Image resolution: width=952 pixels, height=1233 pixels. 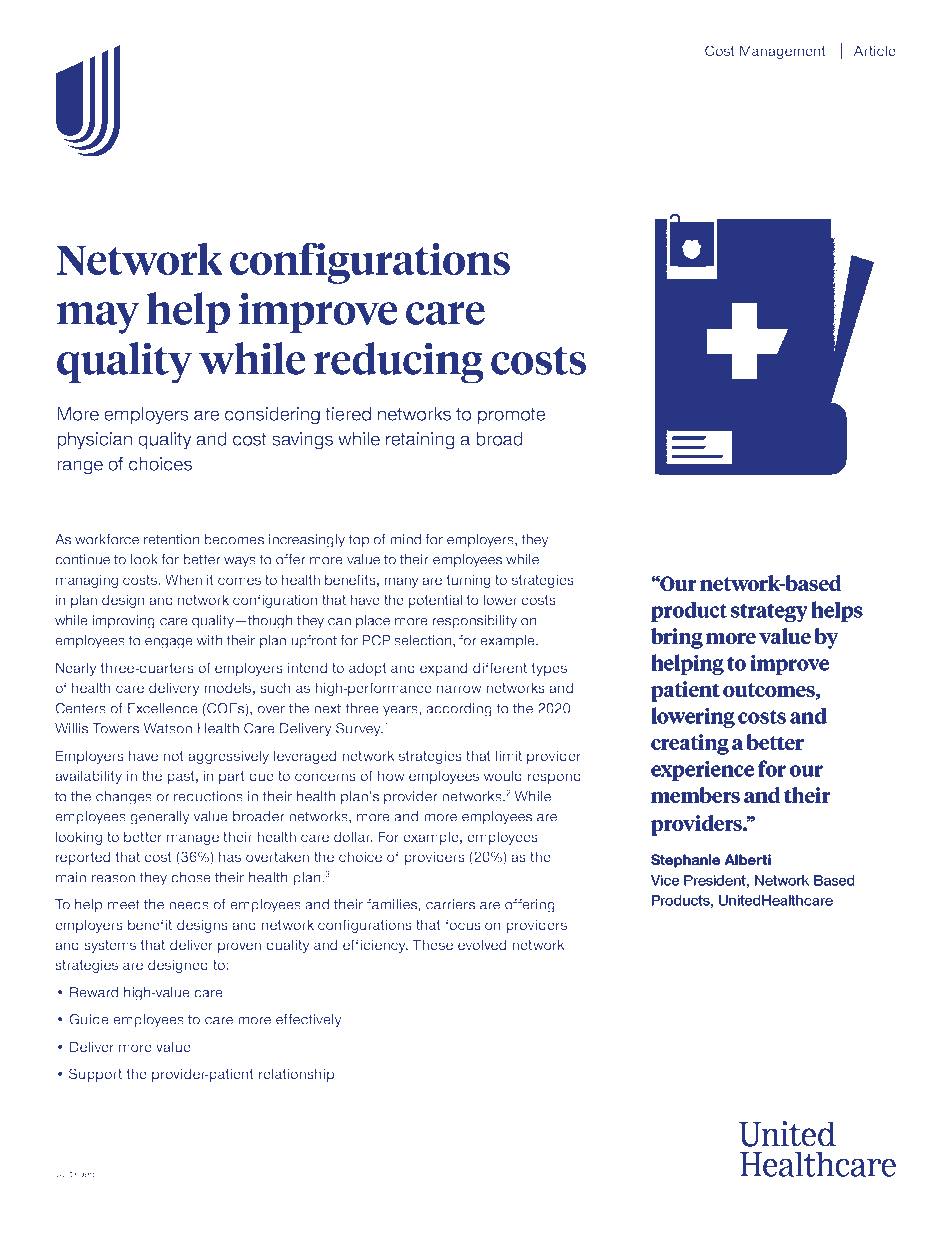 What do you see at coordinates (98, 318) in the screenshot?
I see `may` at bounding box center [98, 318].
